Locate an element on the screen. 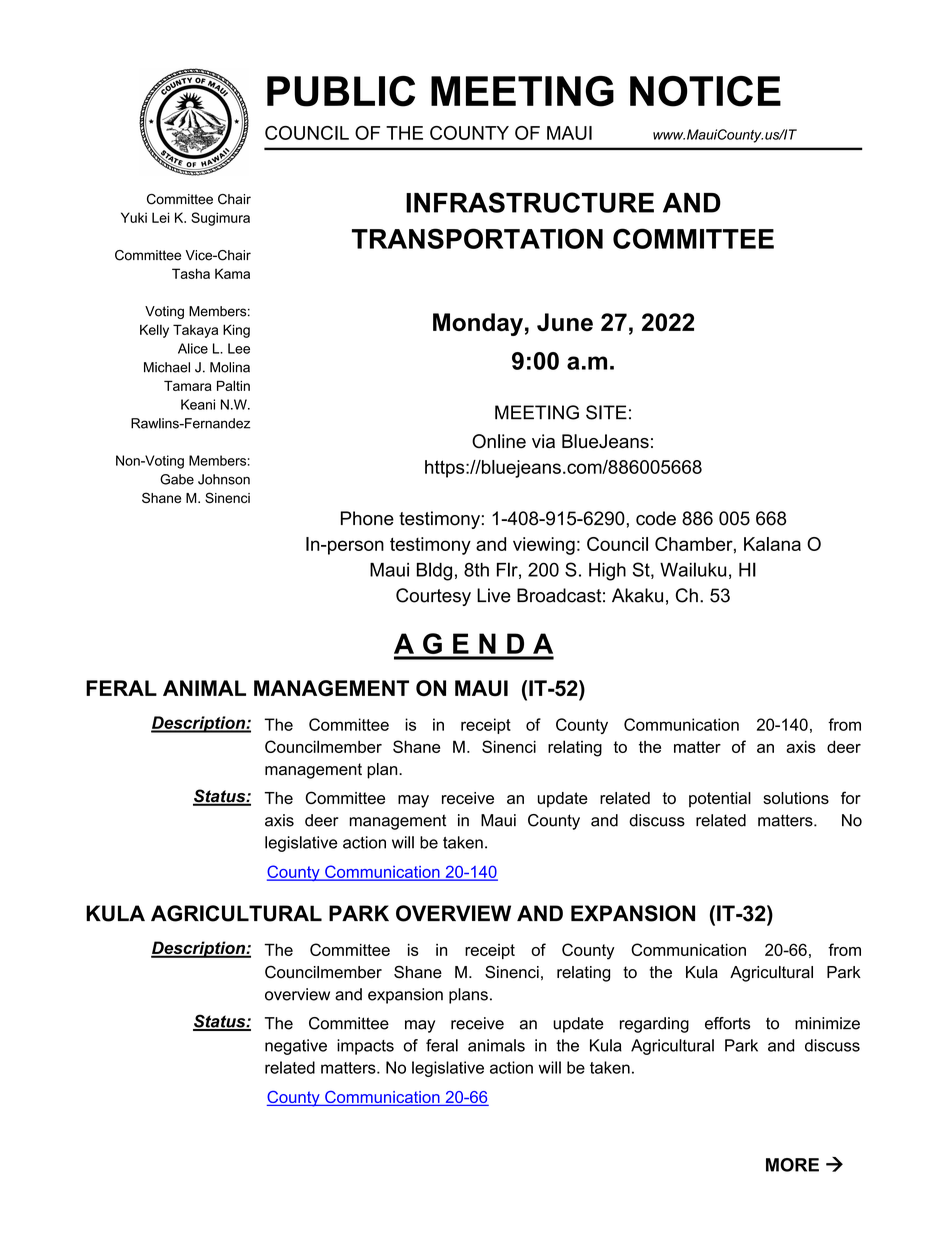  Johnson is located at coordinates (224, 479).
